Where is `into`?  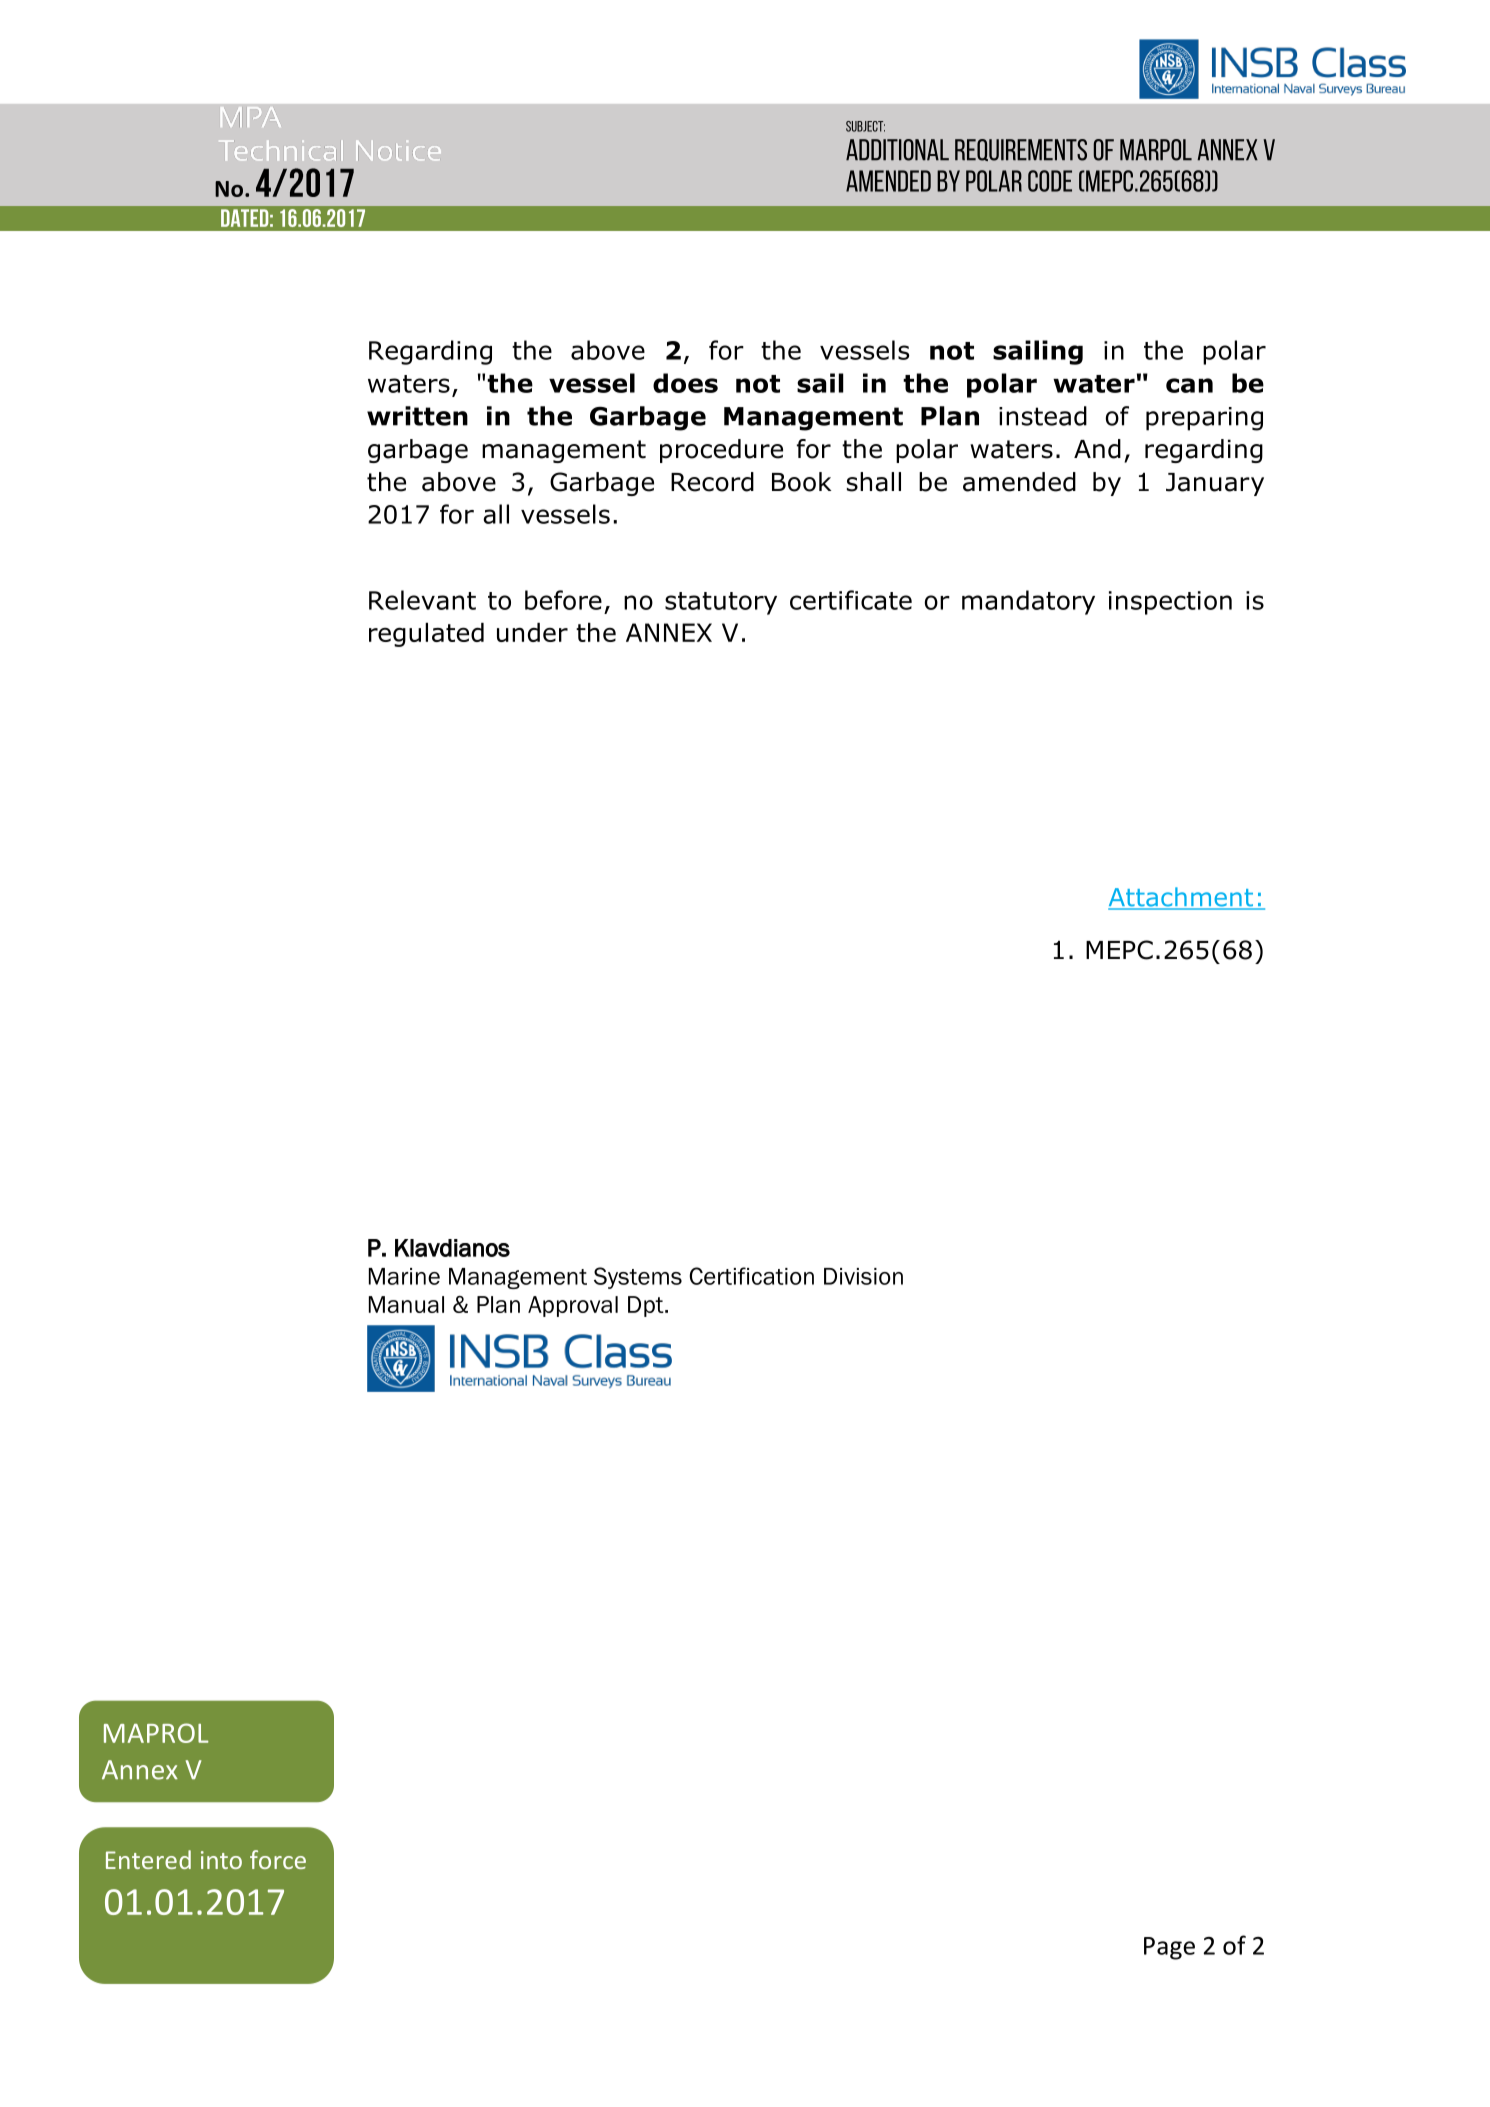
into is located at coordinates (221, 1860).
